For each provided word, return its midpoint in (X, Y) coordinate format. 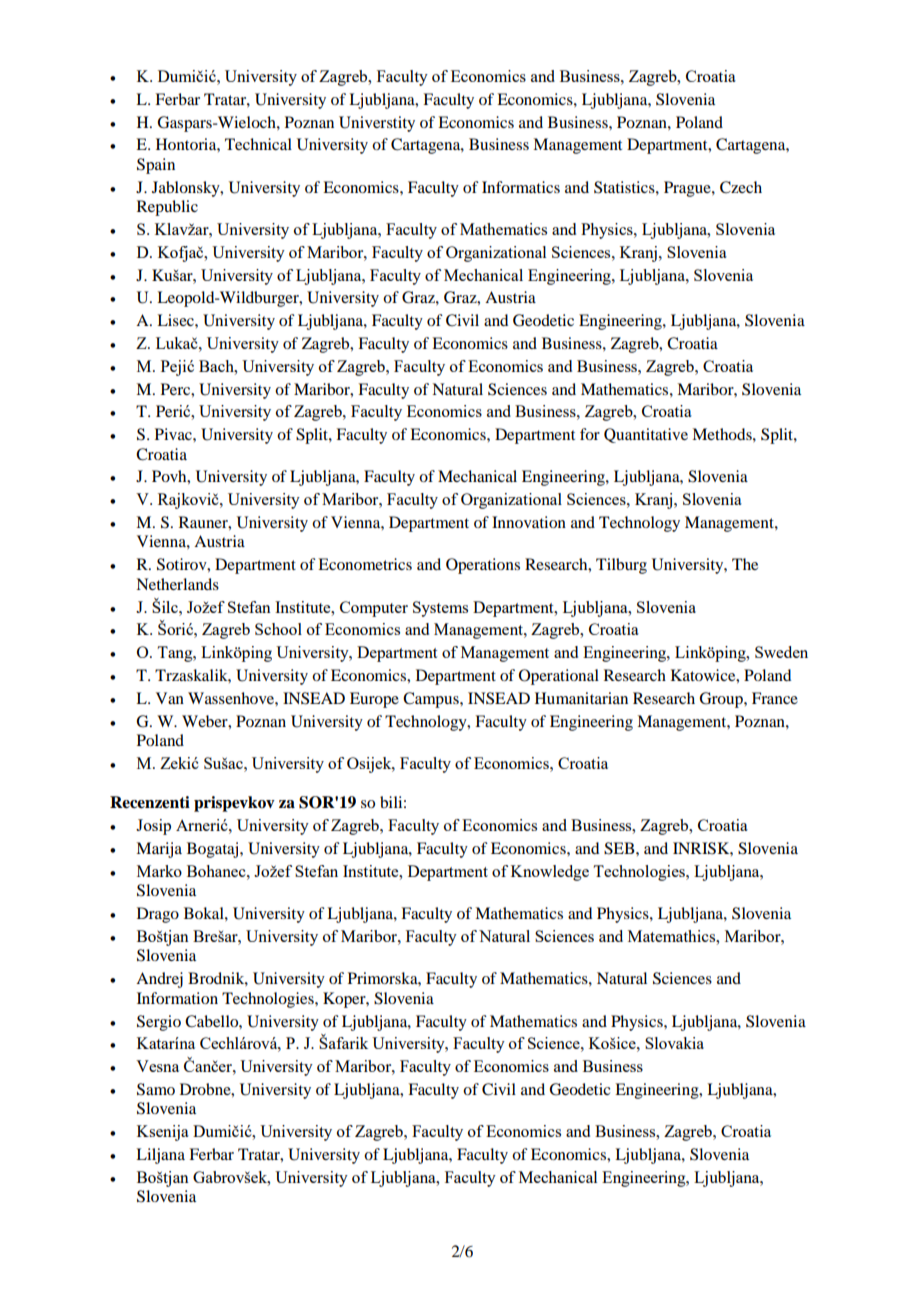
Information (177, 998)
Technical (258, 144)
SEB (620, 848)
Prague (688, 189)
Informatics (521, 187)
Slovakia (674, 1043)
